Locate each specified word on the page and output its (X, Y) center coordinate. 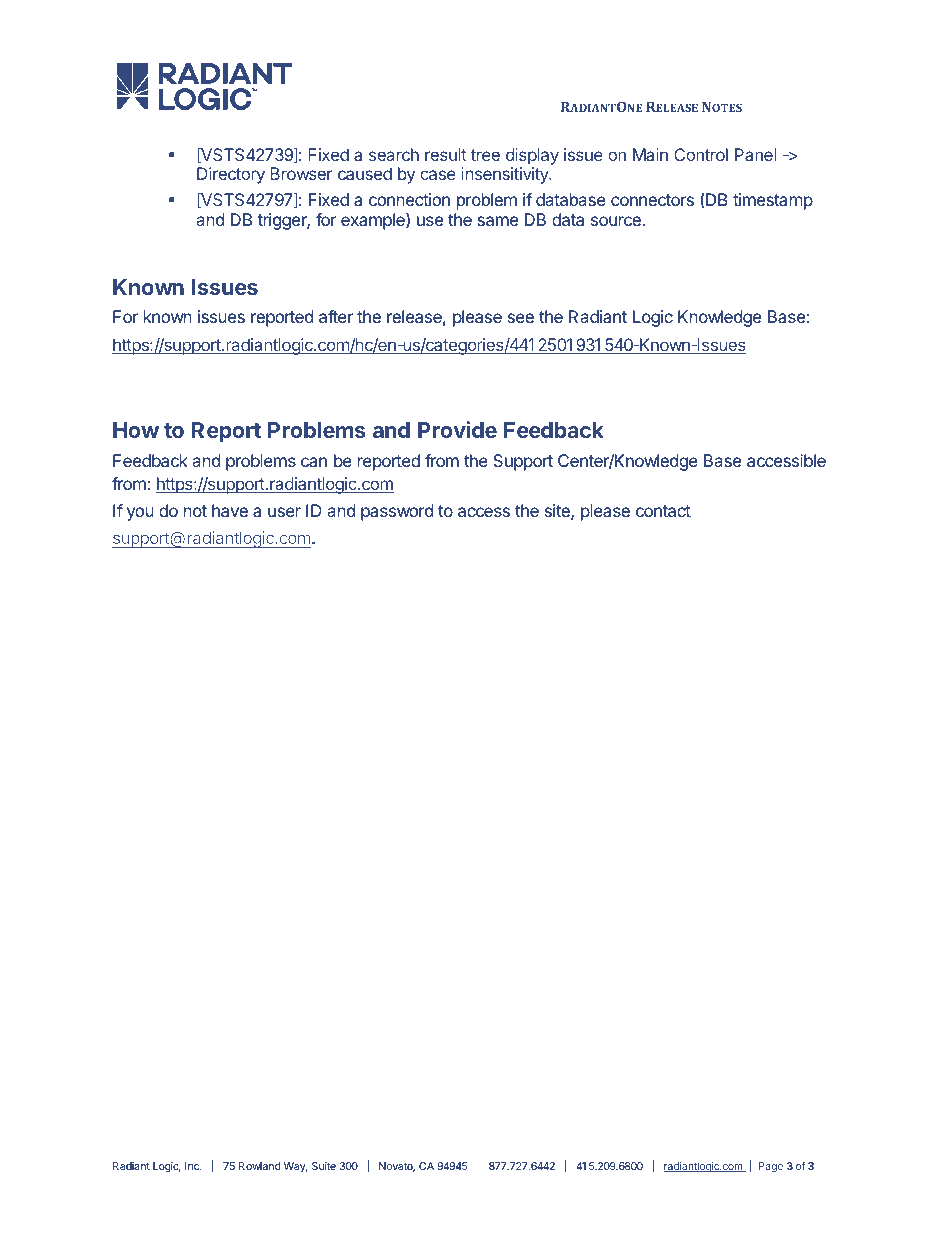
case (438, 175)
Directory (231, 175)
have (230, 510)
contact (663, 511)
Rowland (260, 1166)
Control (701, 154)
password (397, 512)
